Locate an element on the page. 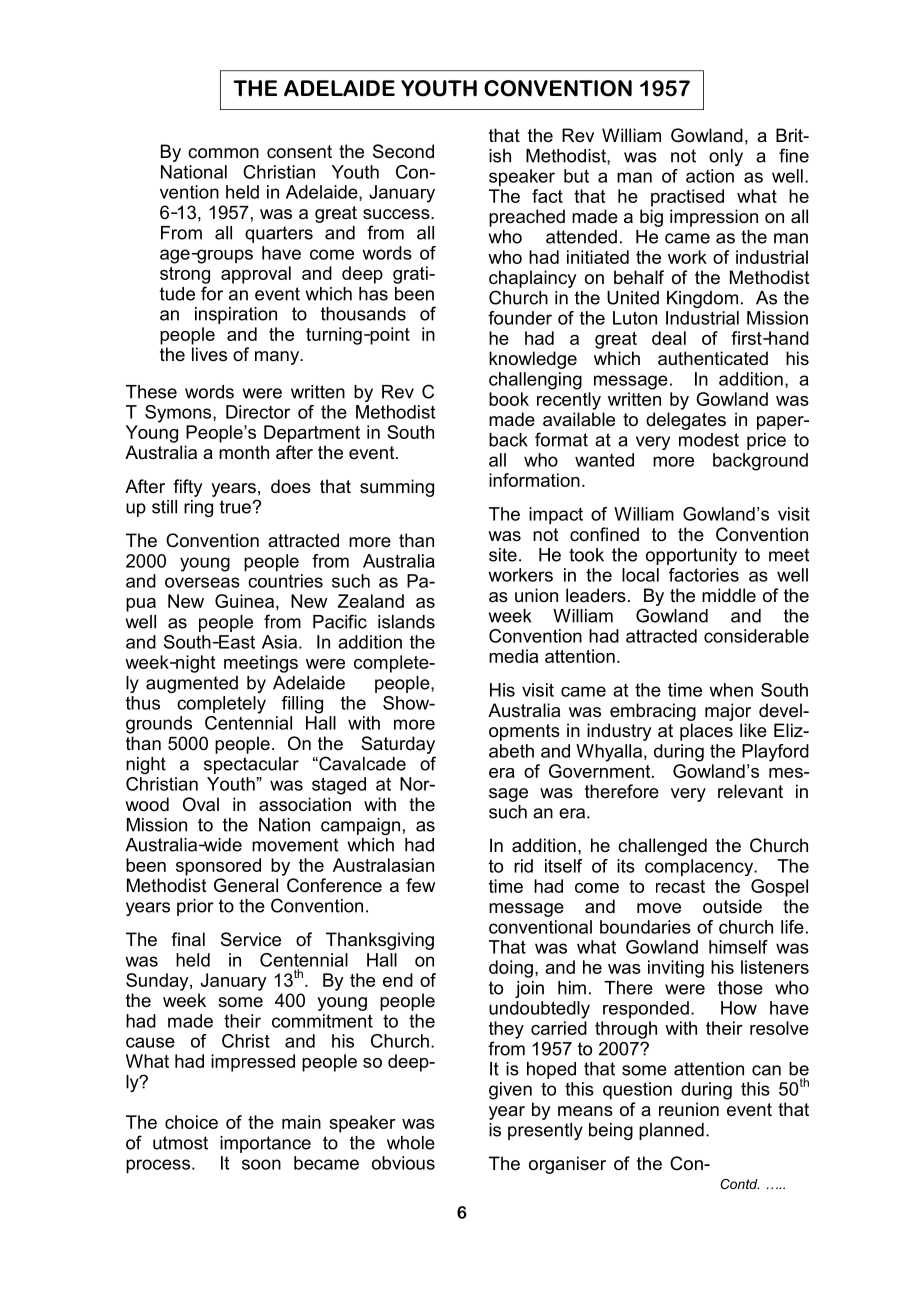  action is located at coordinates (710, 176).
